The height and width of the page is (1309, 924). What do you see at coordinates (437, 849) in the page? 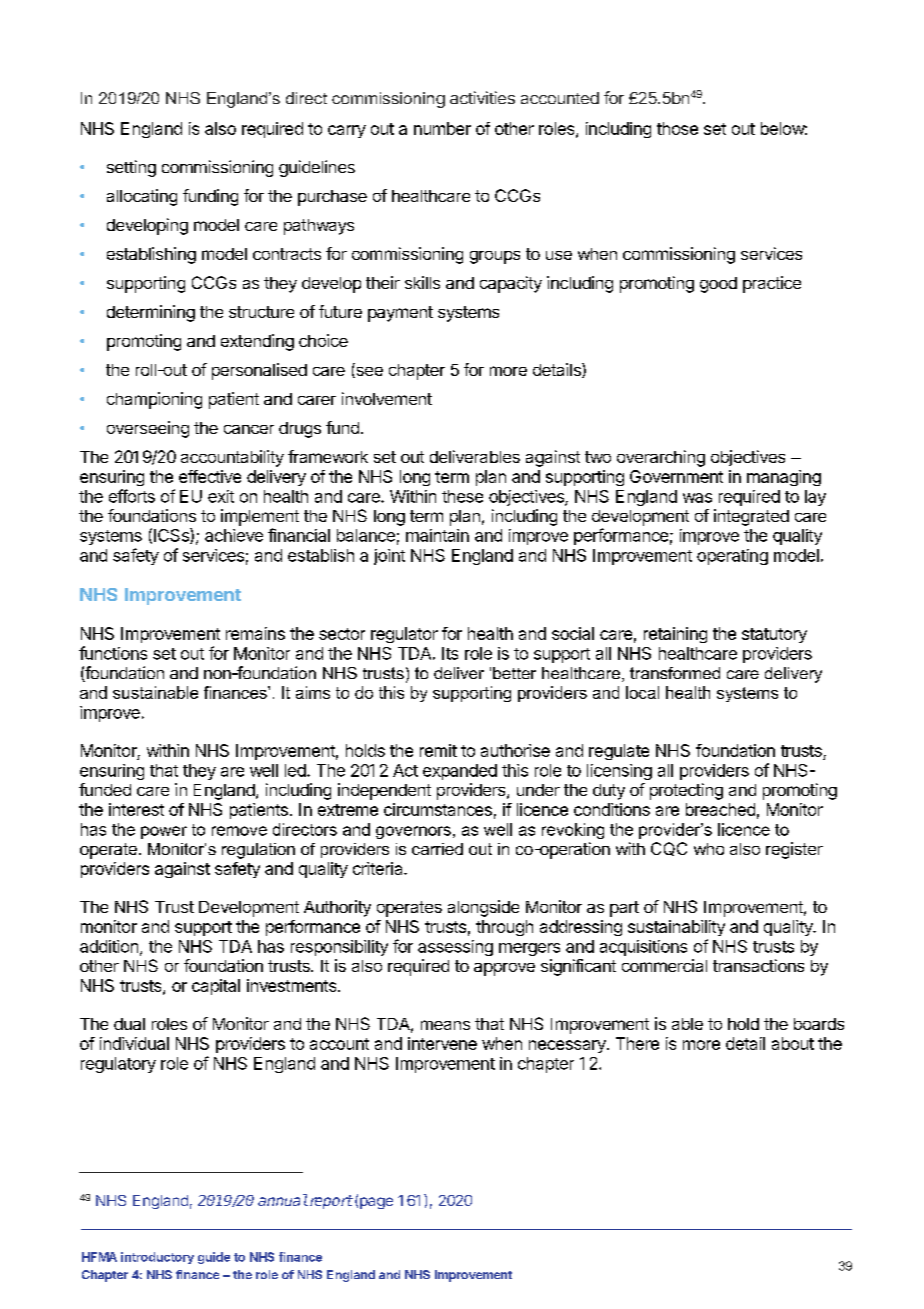
I see `carried` at bounding box center [437, 849].
